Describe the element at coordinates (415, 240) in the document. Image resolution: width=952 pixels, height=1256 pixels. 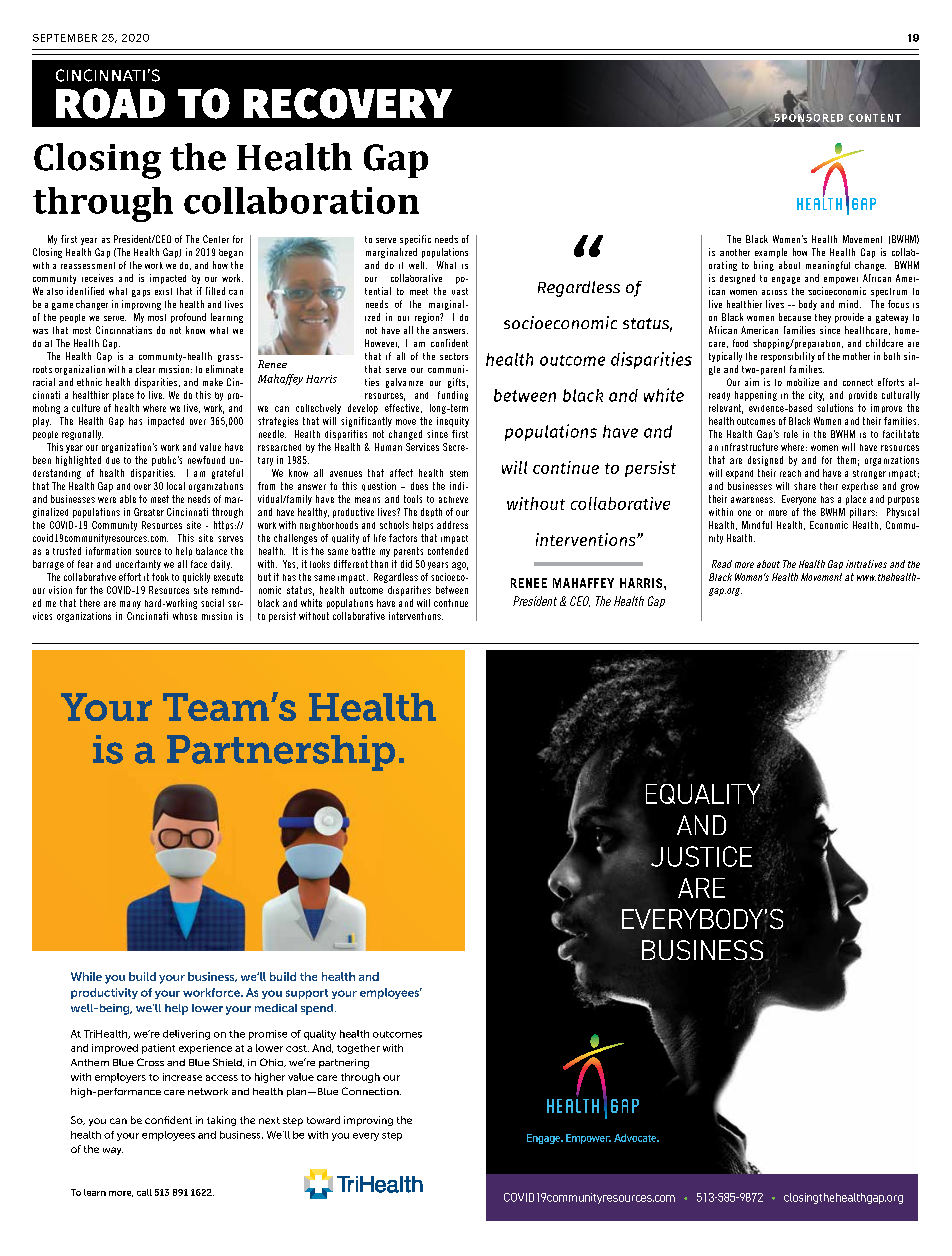
I see `specific` at that location.
